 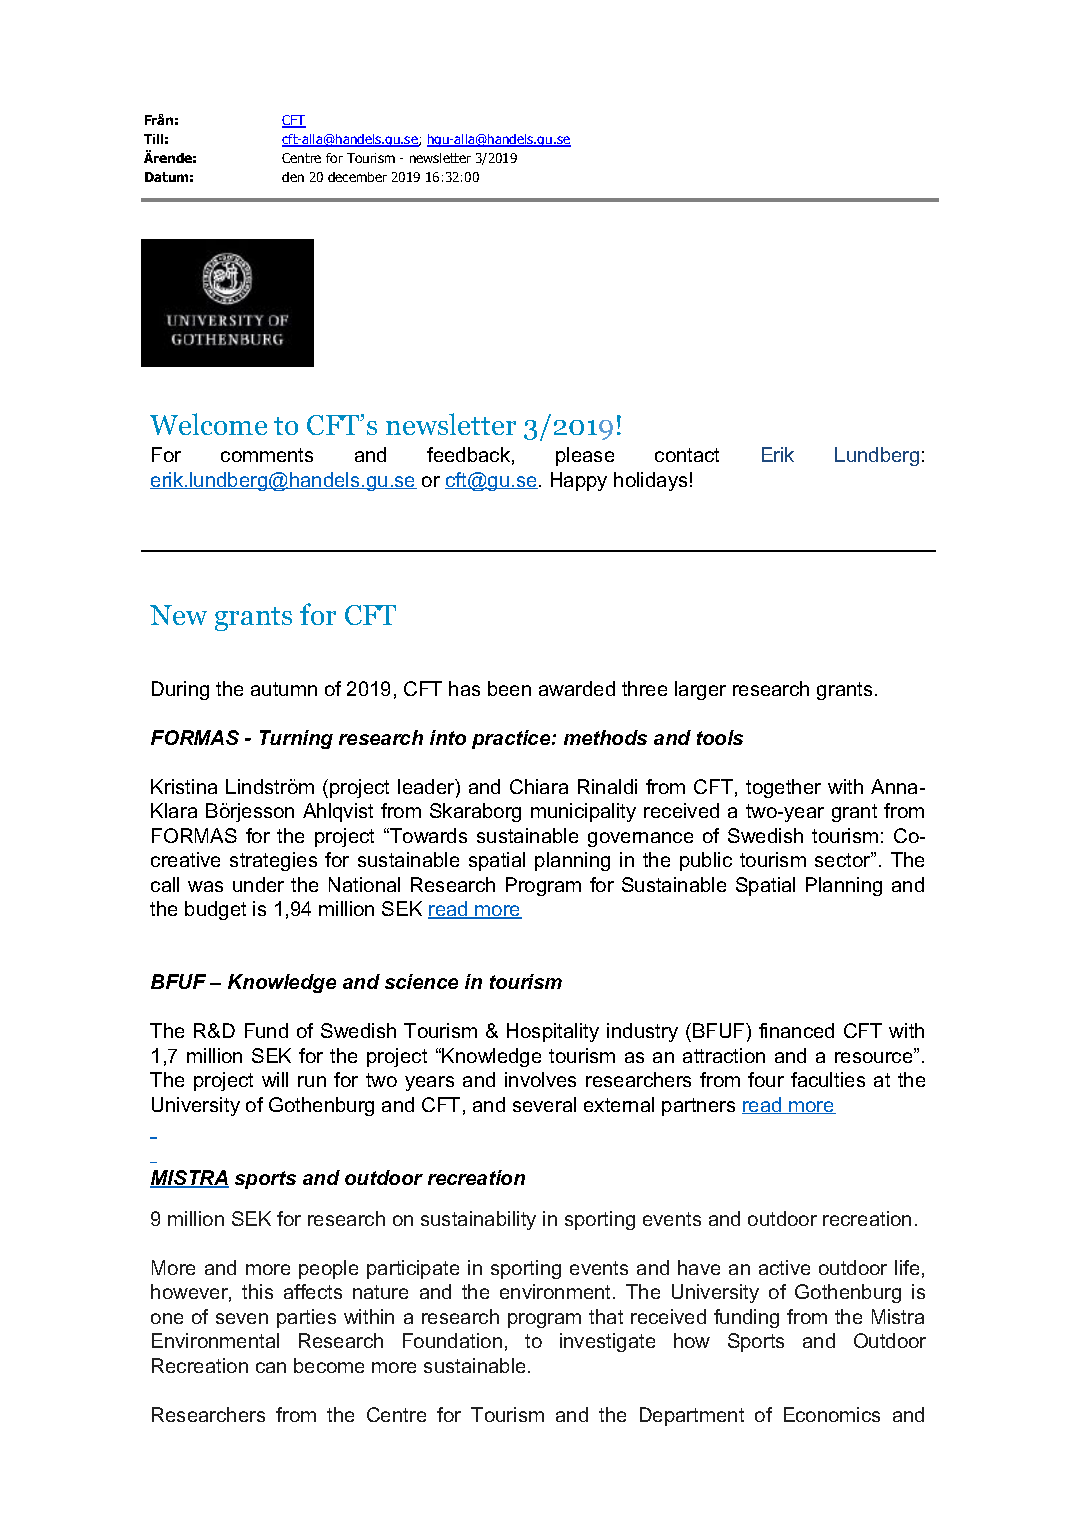 What do you see at coordinates (783, 788) in the page?
I see `together` at bounding box center [783, 788].
